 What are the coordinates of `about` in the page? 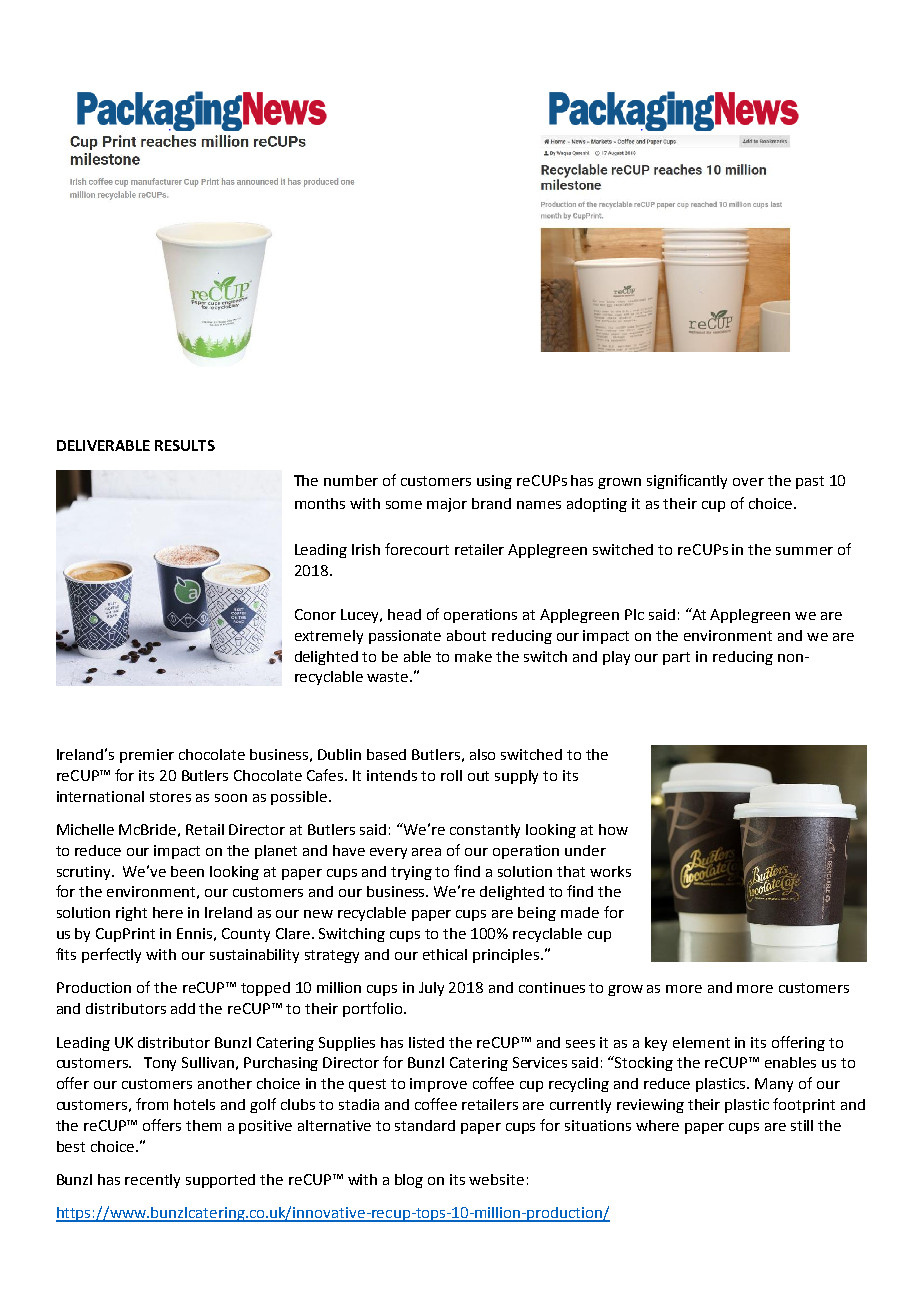 It's located at (466, 635).
